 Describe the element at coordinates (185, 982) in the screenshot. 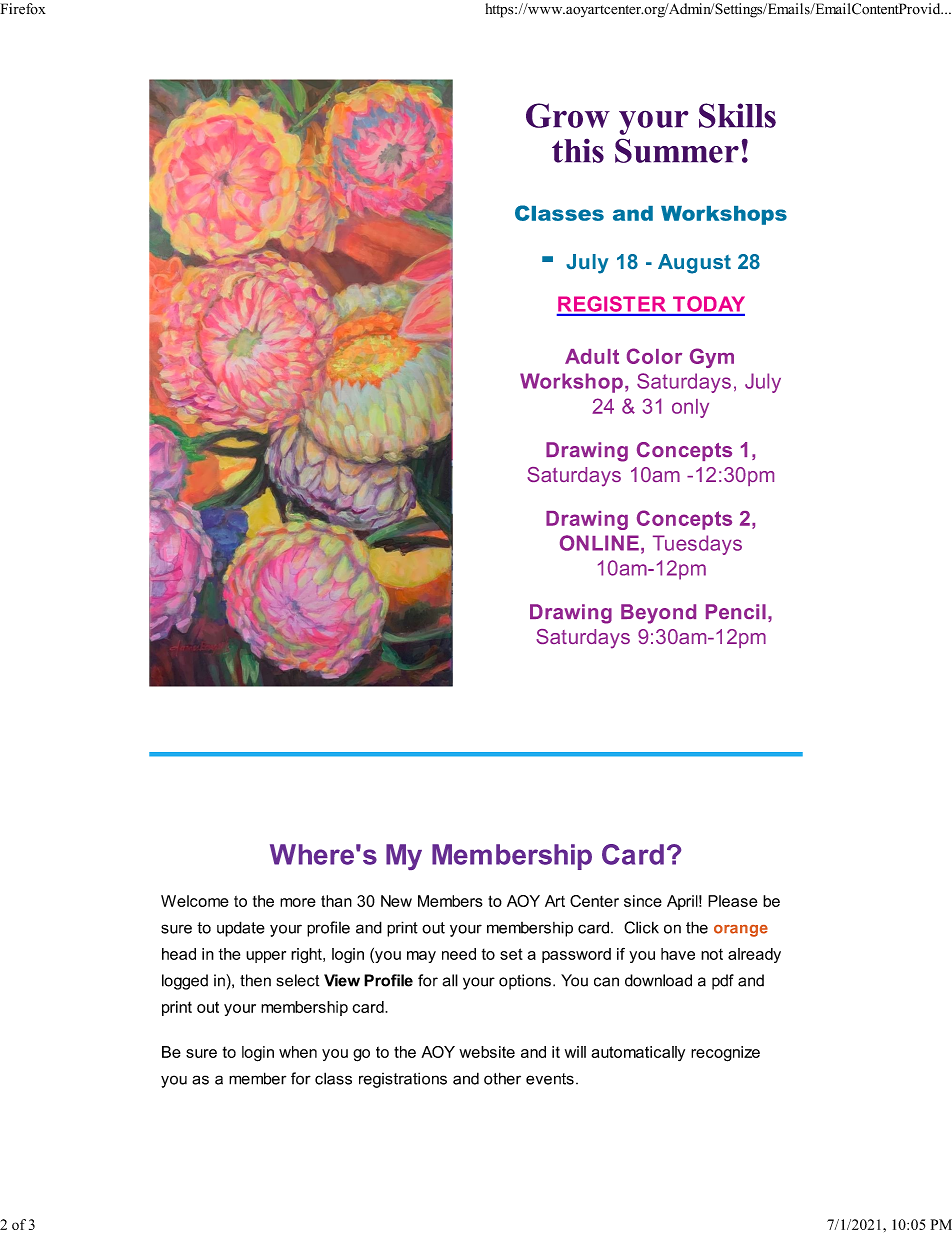

I see `logged` at that location.
